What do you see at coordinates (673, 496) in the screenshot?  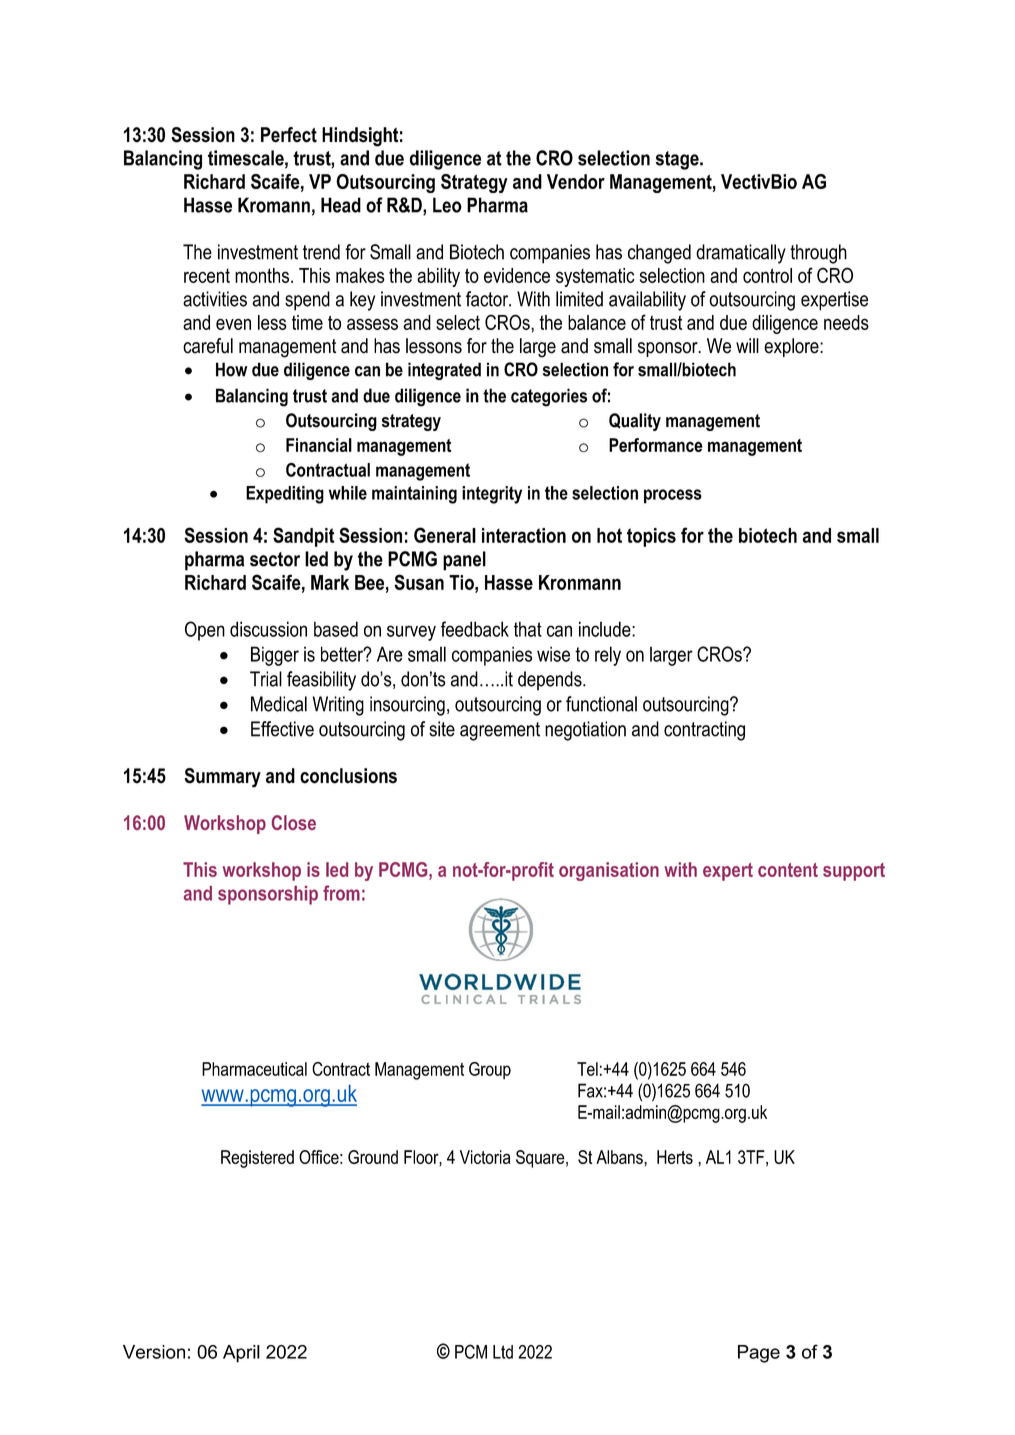 I see `process` at bounding box center [673, 496].
